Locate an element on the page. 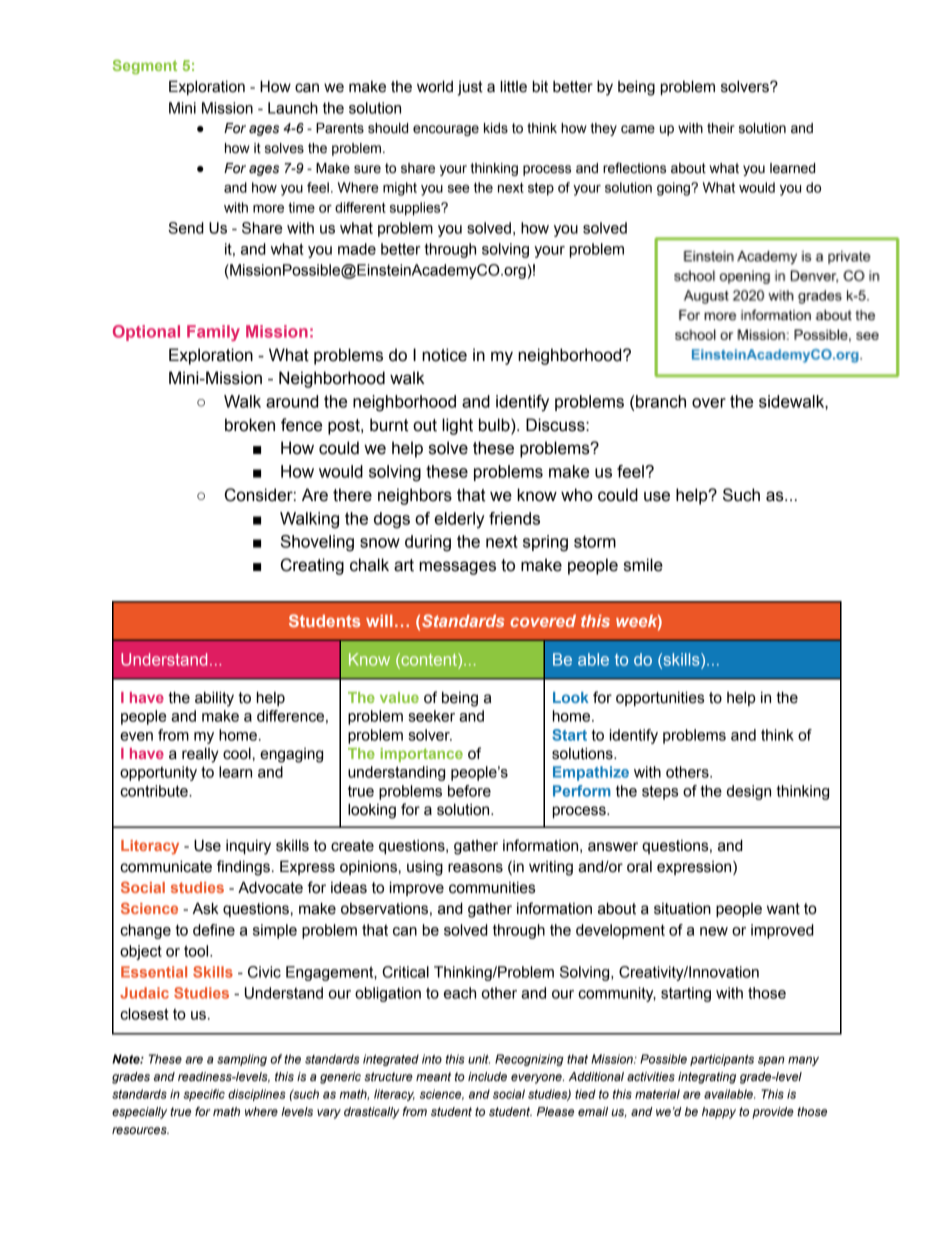 The width and height of the document is (952, 1233). ability is located at coordinates (214, 699).
